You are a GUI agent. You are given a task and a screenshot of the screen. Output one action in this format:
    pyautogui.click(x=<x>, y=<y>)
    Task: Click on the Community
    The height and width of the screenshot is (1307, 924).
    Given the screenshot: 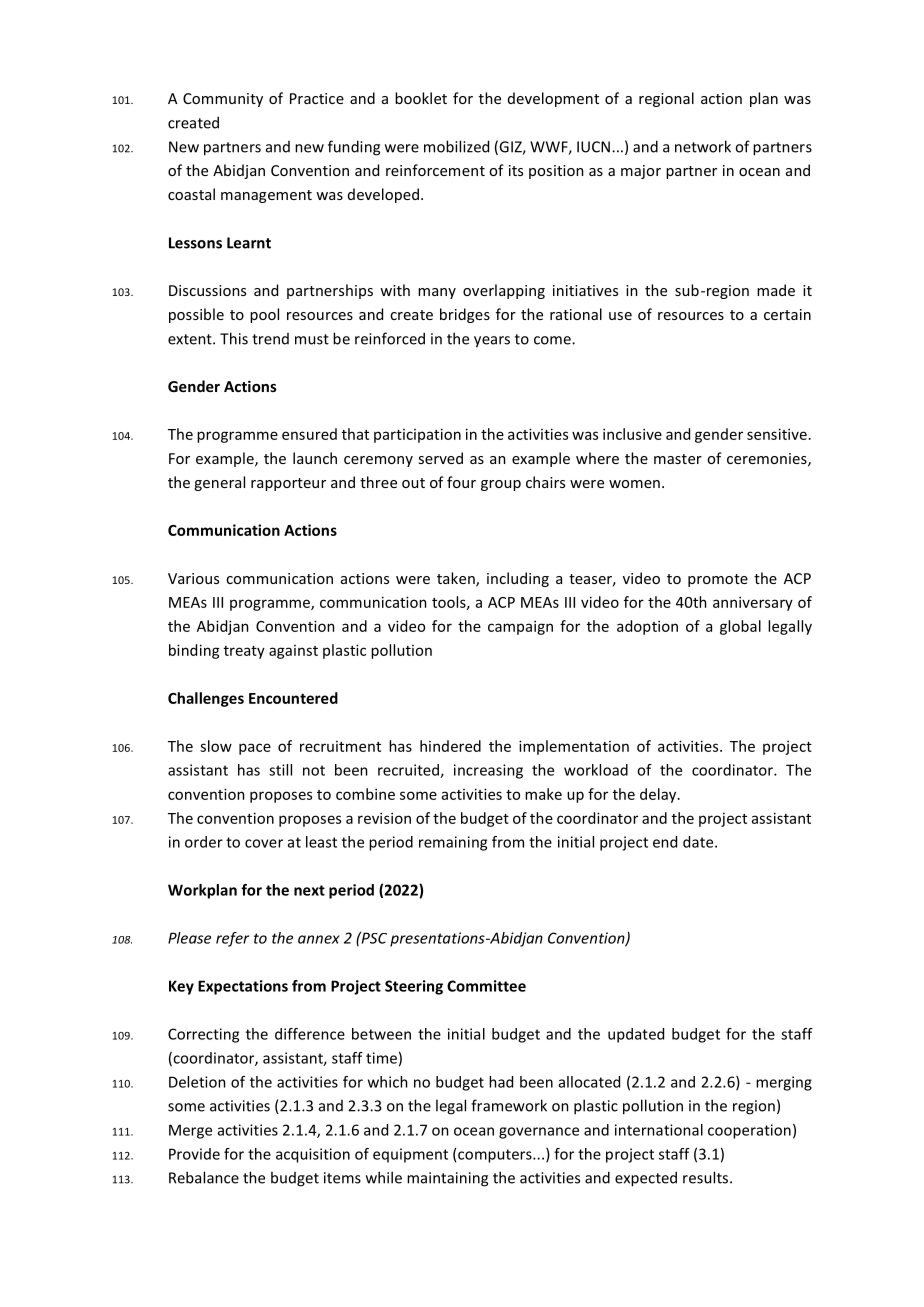 What is the action you would take?
    pyautogui.click(x=223, y=100)
